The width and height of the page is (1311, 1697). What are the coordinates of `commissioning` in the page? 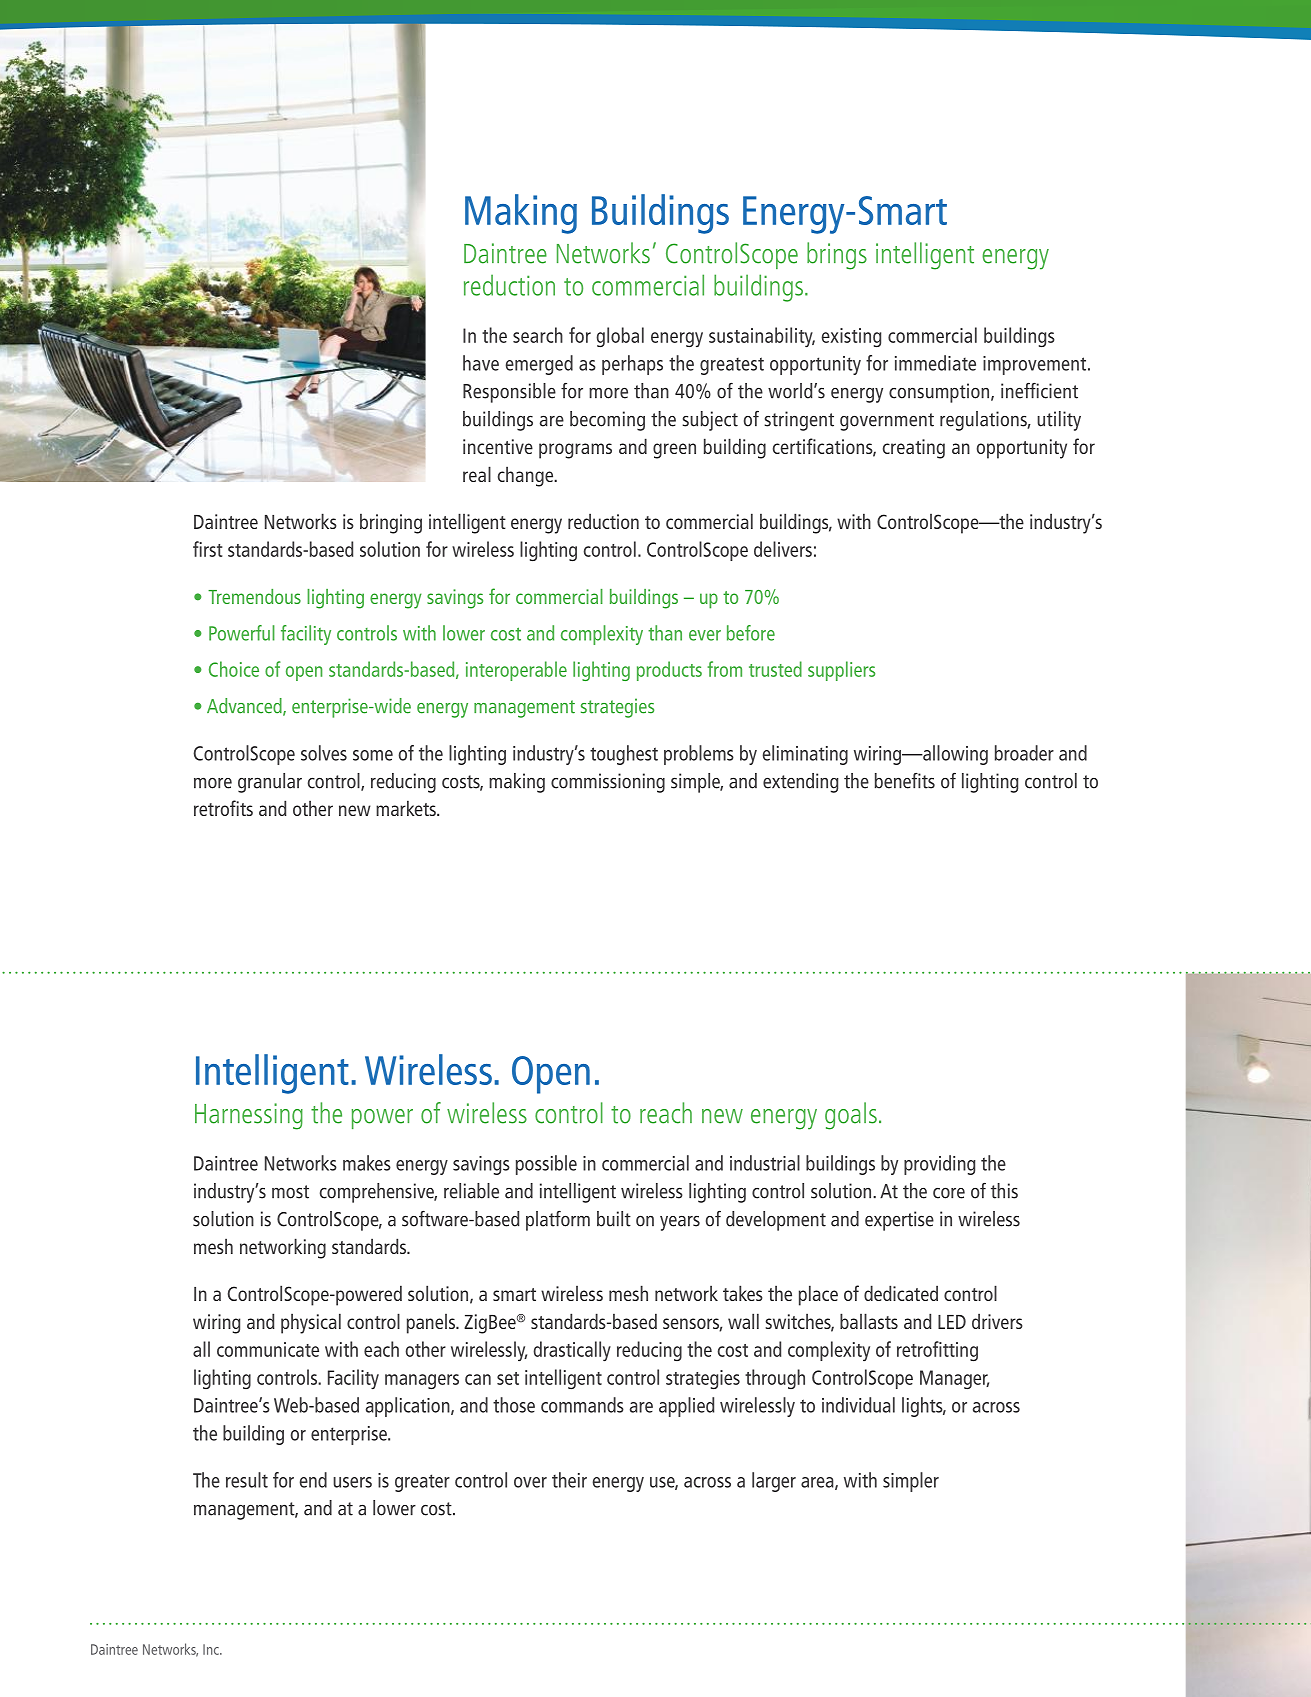 It's located at (608, 783).
